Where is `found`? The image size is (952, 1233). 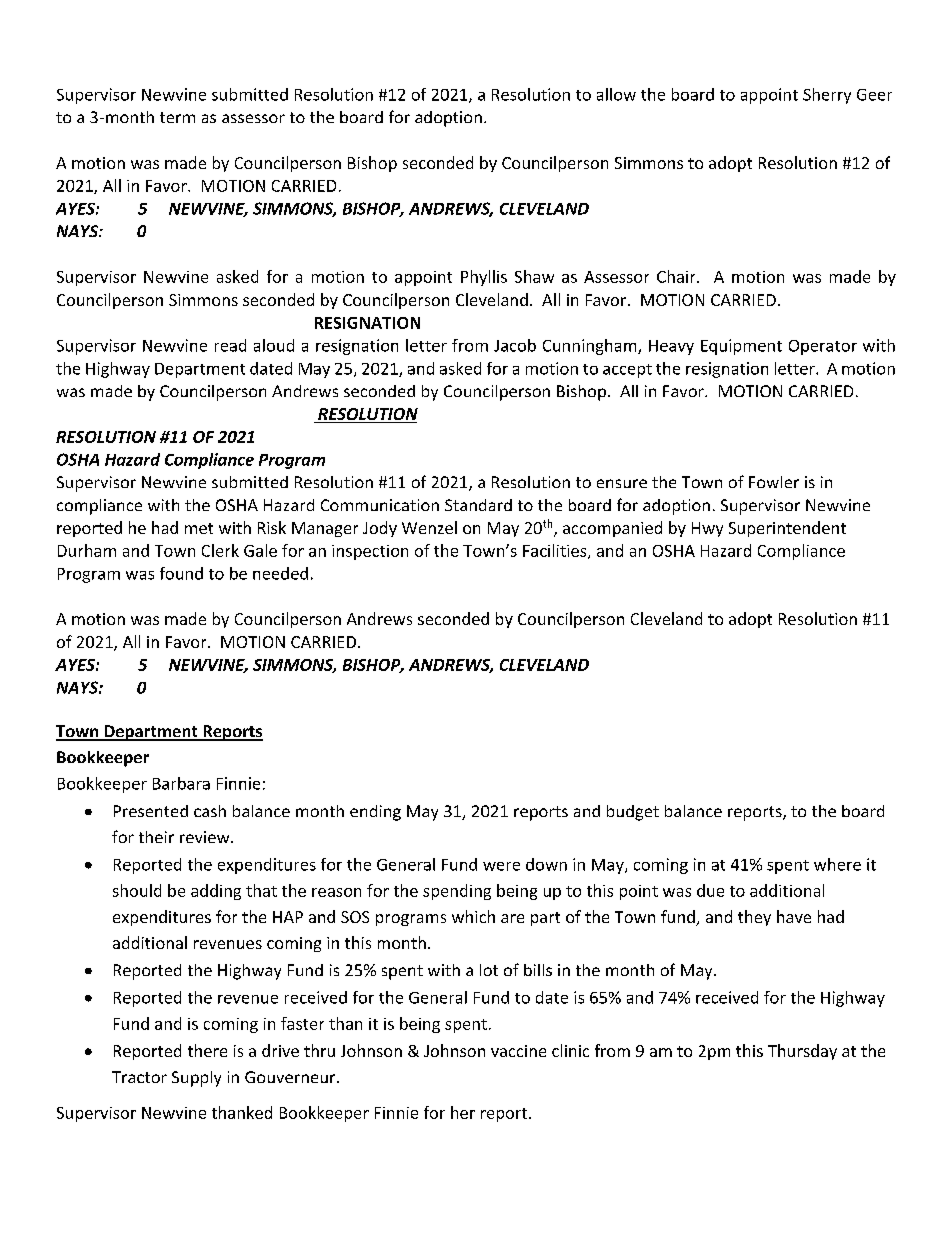
found is located at coordinates (181, 573).
